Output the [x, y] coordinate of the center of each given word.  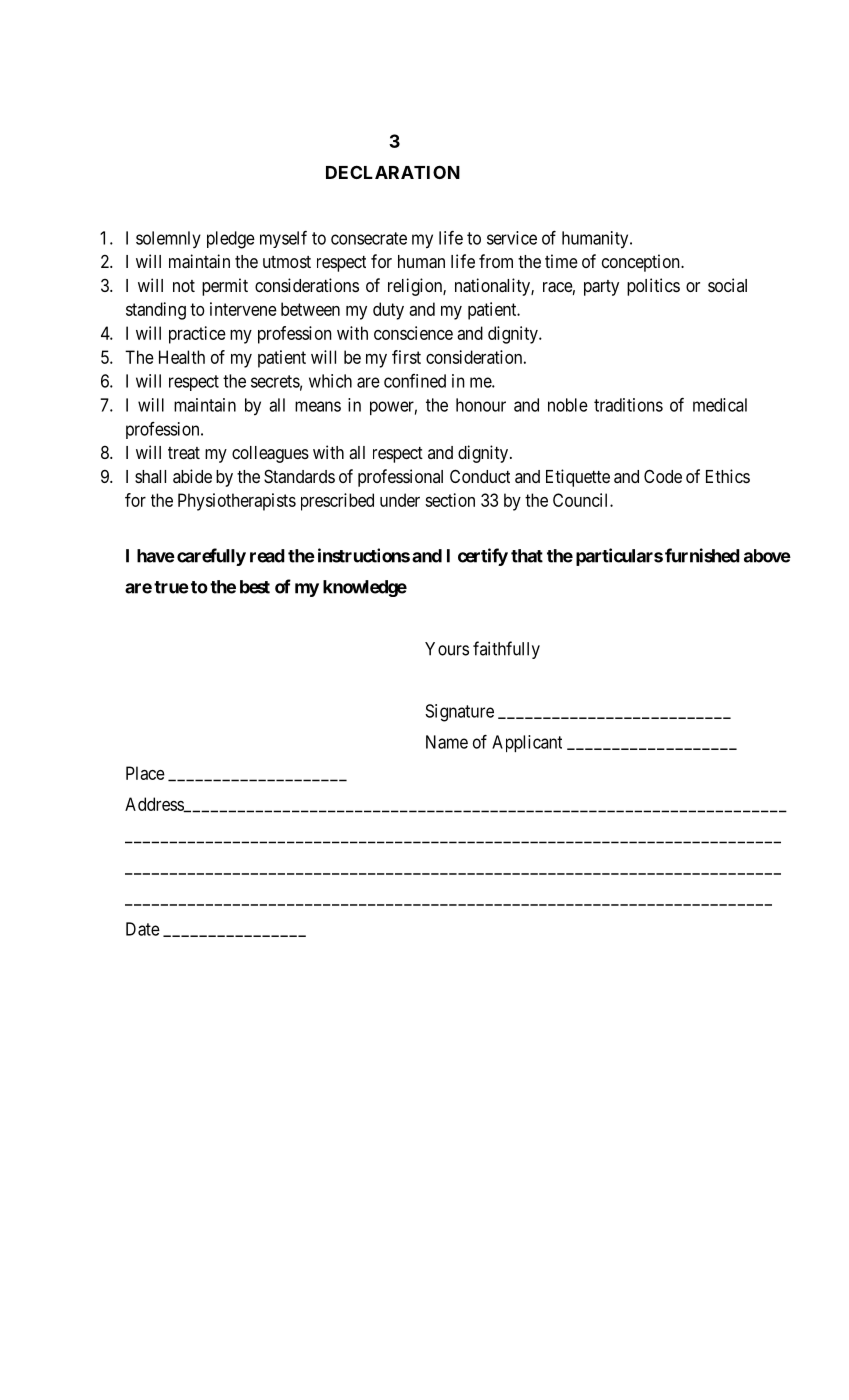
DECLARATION [393, 172]
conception [642, 263]
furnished [702, 555]
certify [483, 557]
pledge [231, 240]
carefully [211, 557]
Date [143, 929]
